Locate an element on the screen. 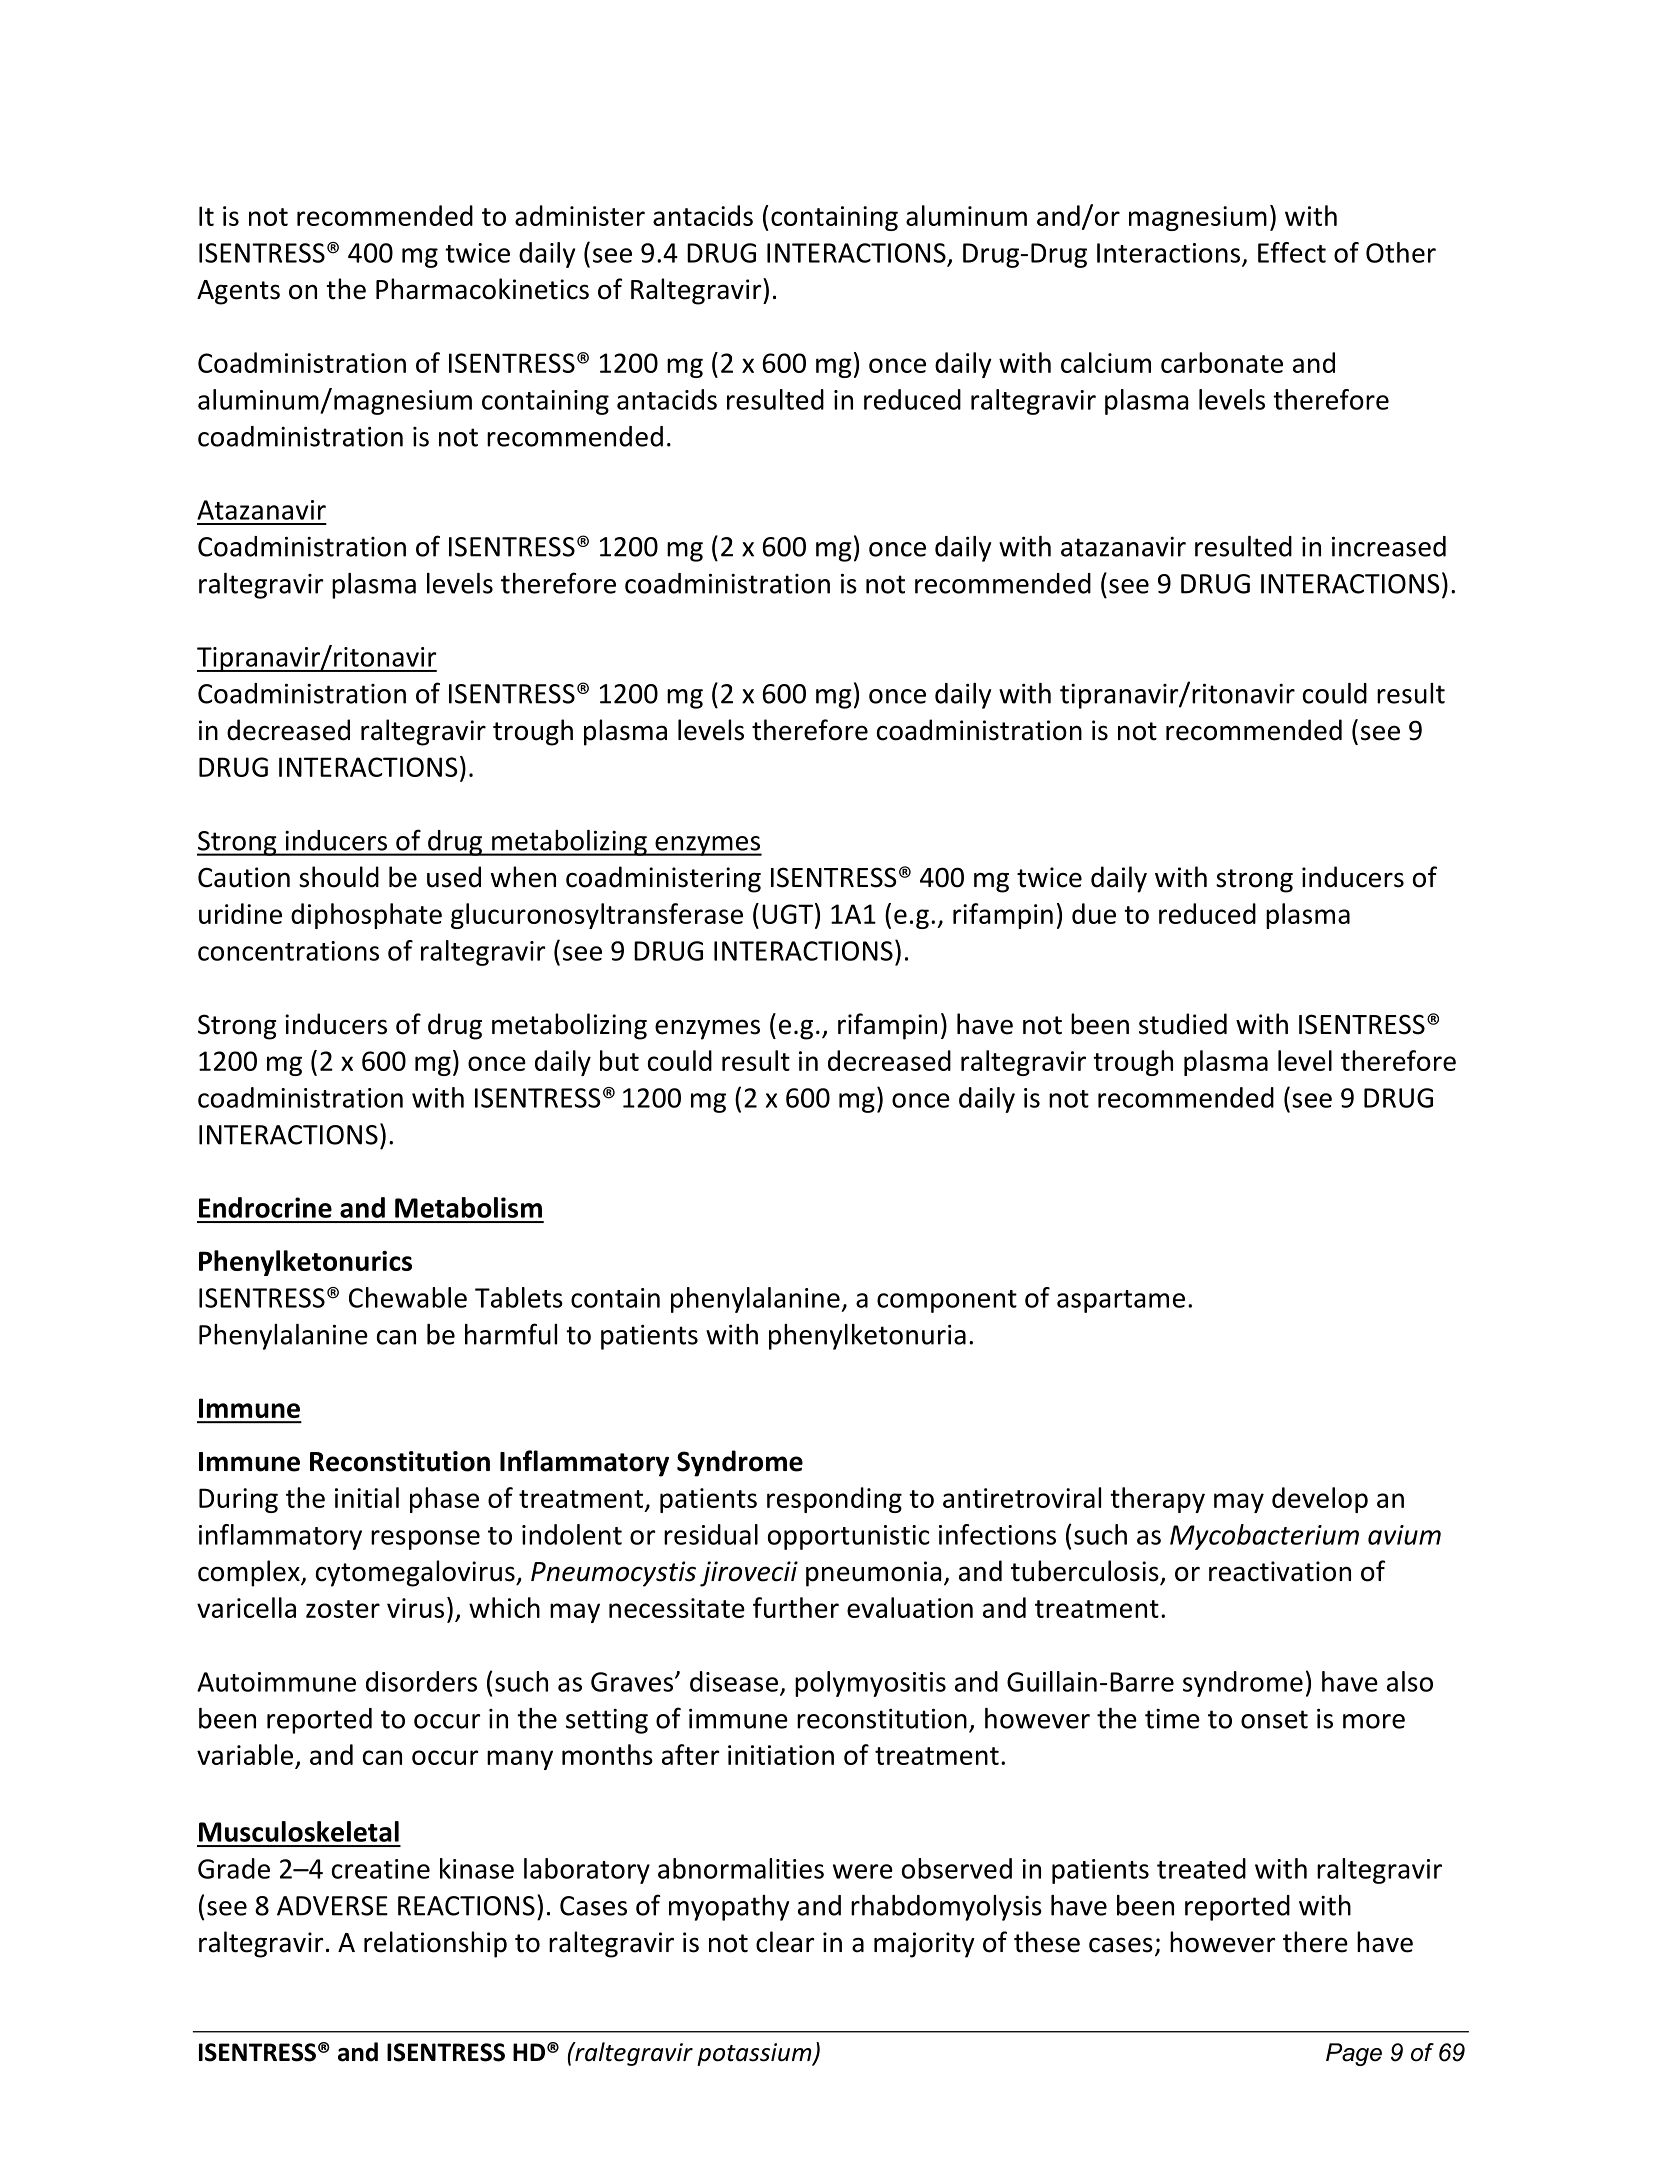  Effect is located at coordinates (1292, 252).
